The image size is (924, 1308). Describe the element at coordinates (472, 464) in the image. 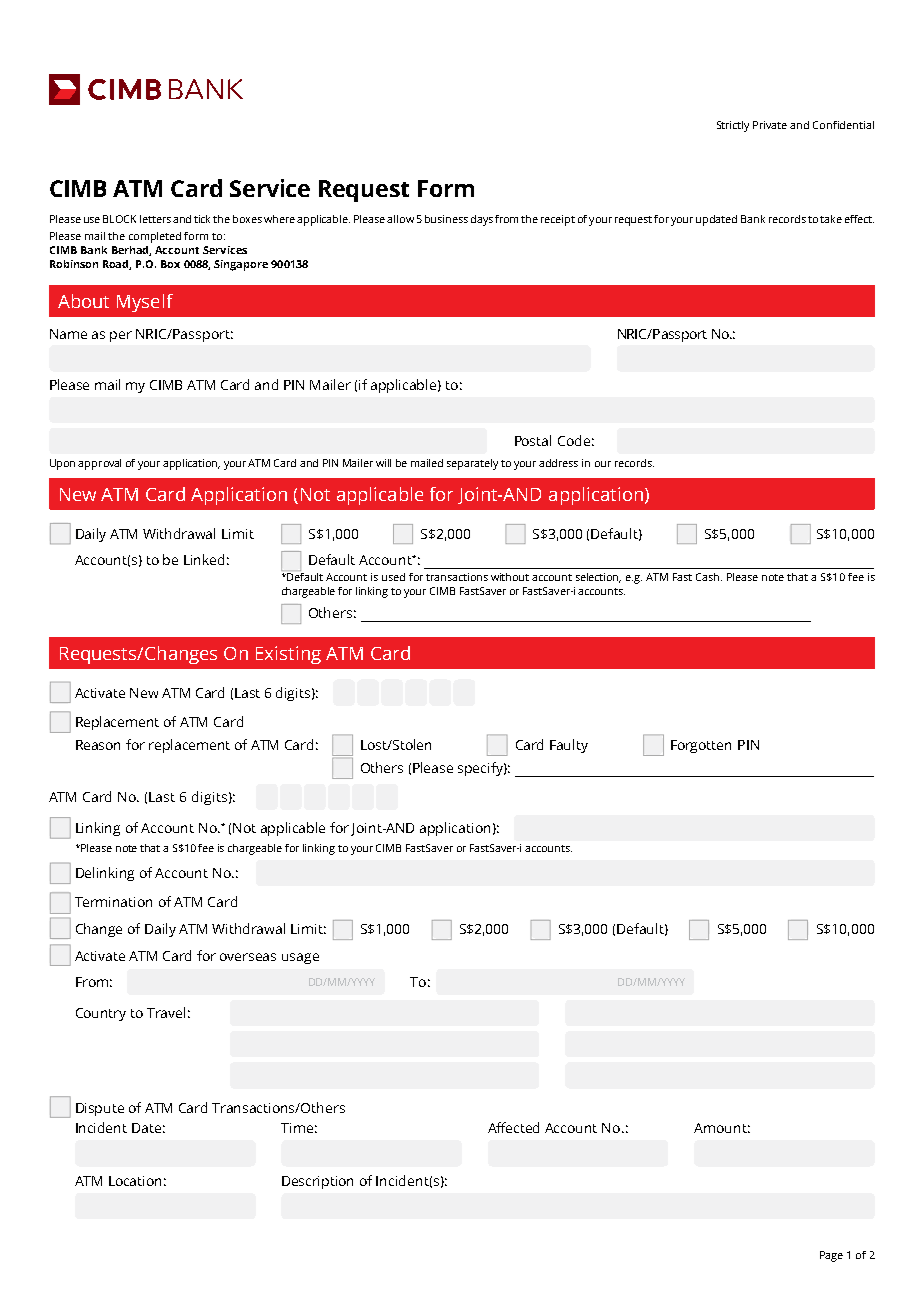

I see `separately` at that location.
